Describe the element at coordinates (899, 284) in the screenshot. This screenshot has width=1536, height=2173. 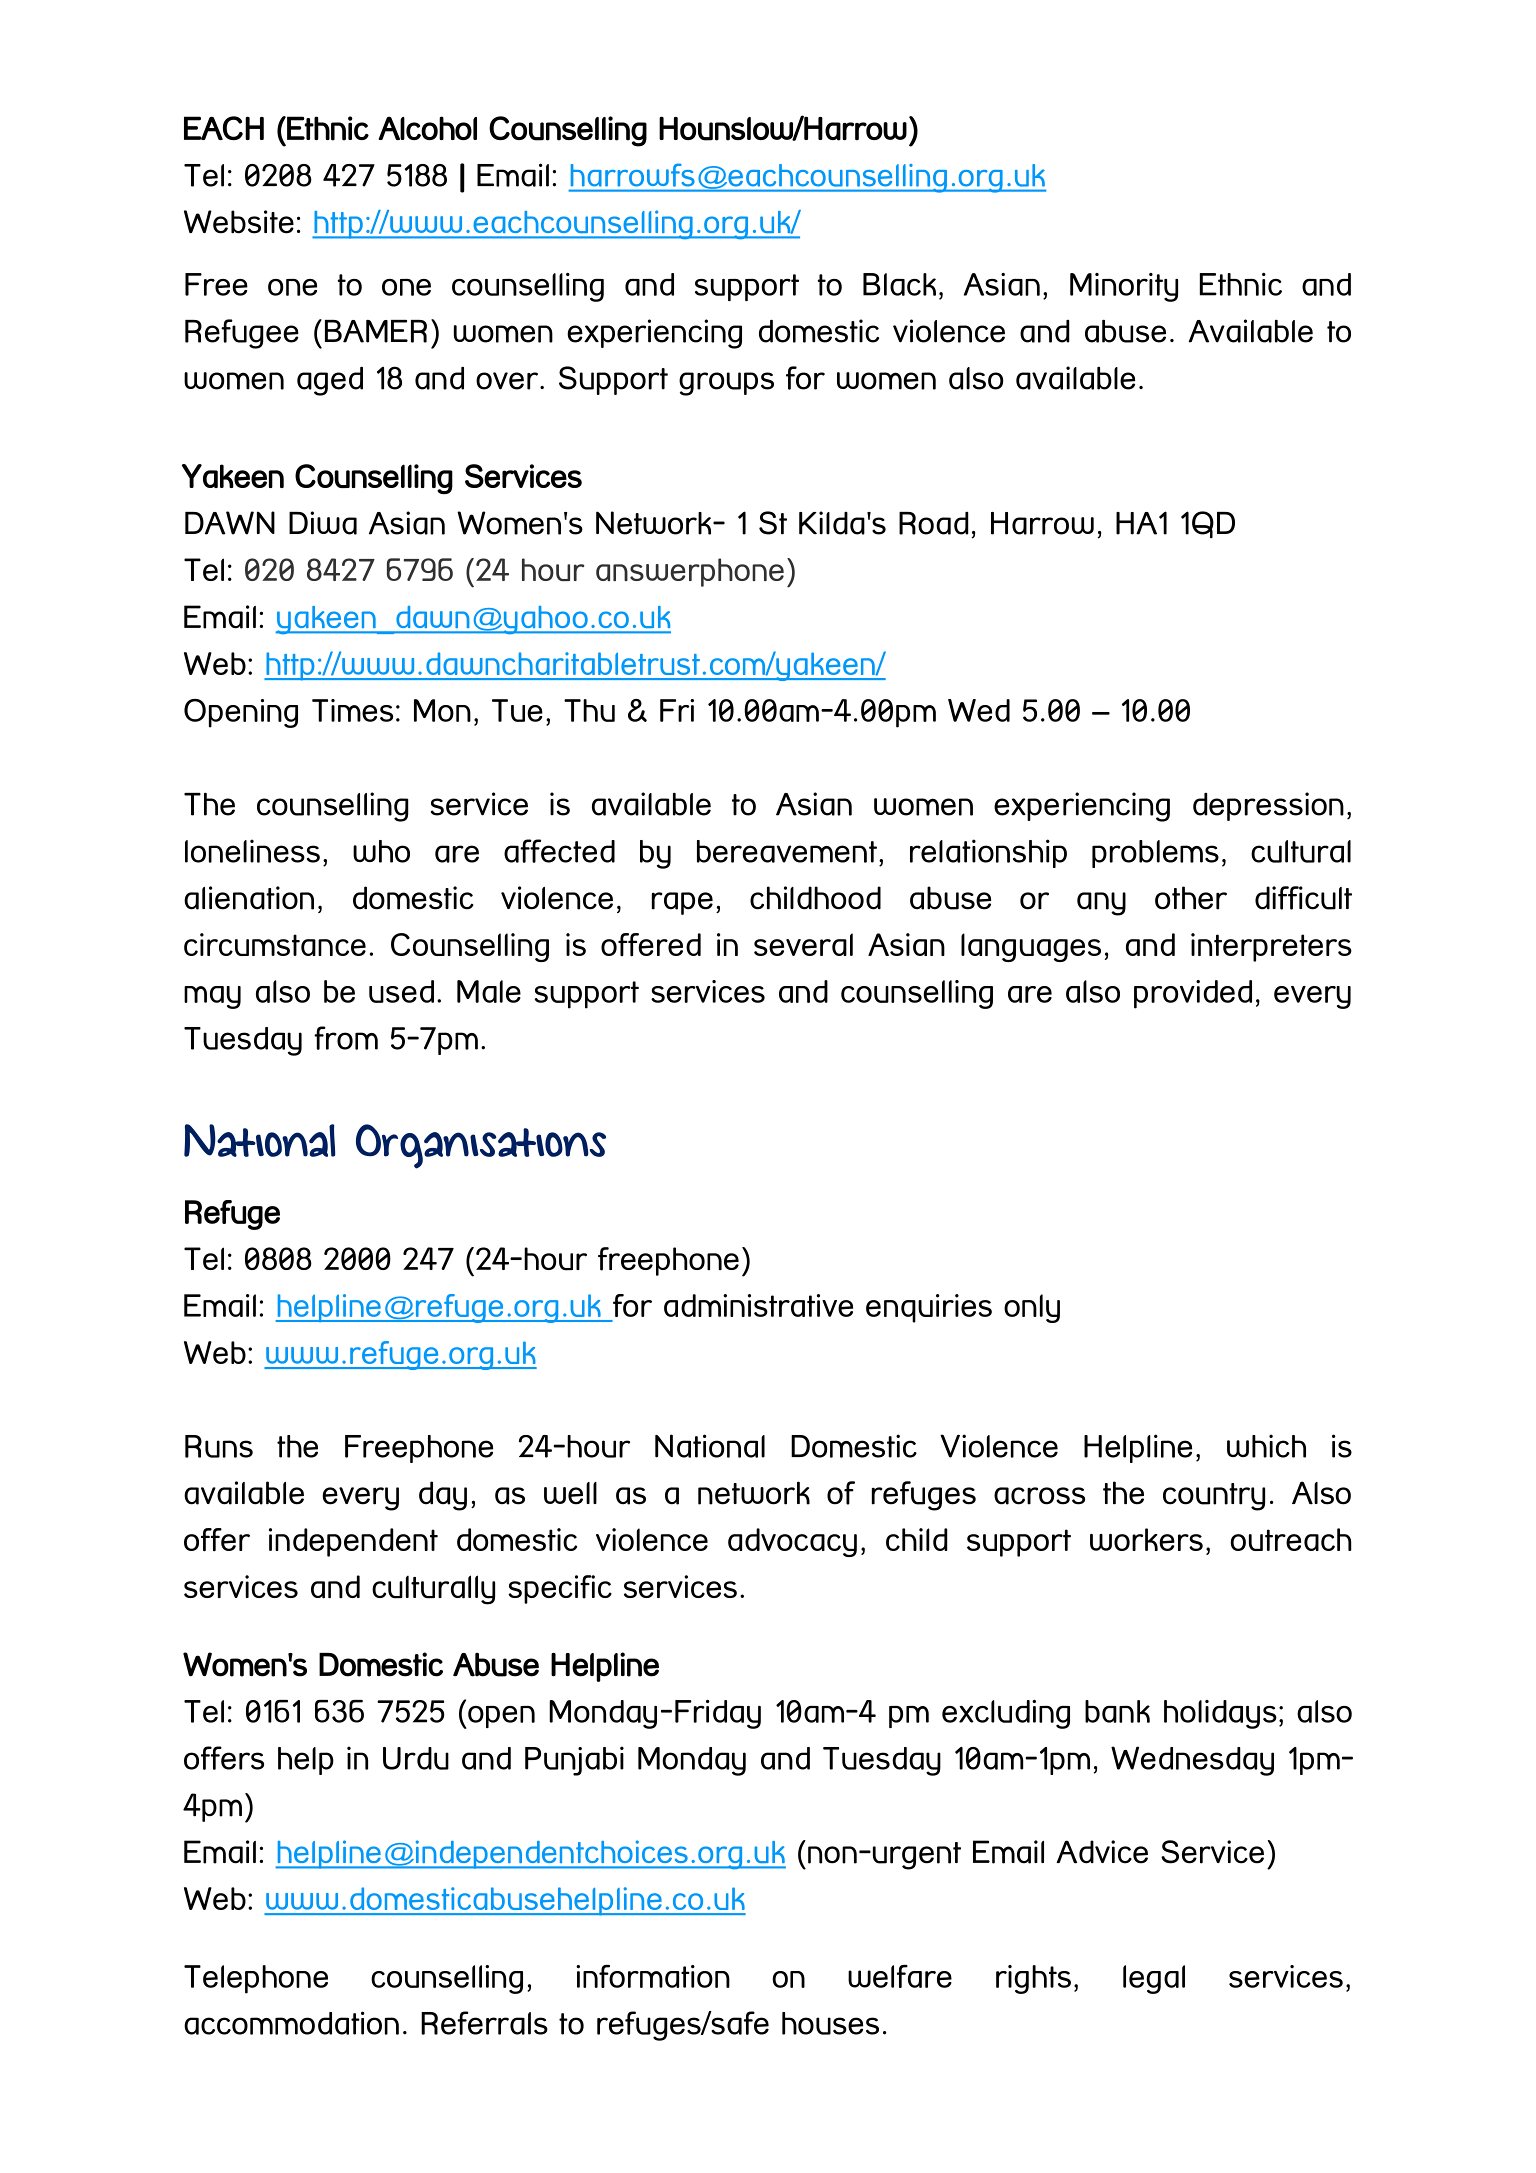
I see `Black` at that location.
